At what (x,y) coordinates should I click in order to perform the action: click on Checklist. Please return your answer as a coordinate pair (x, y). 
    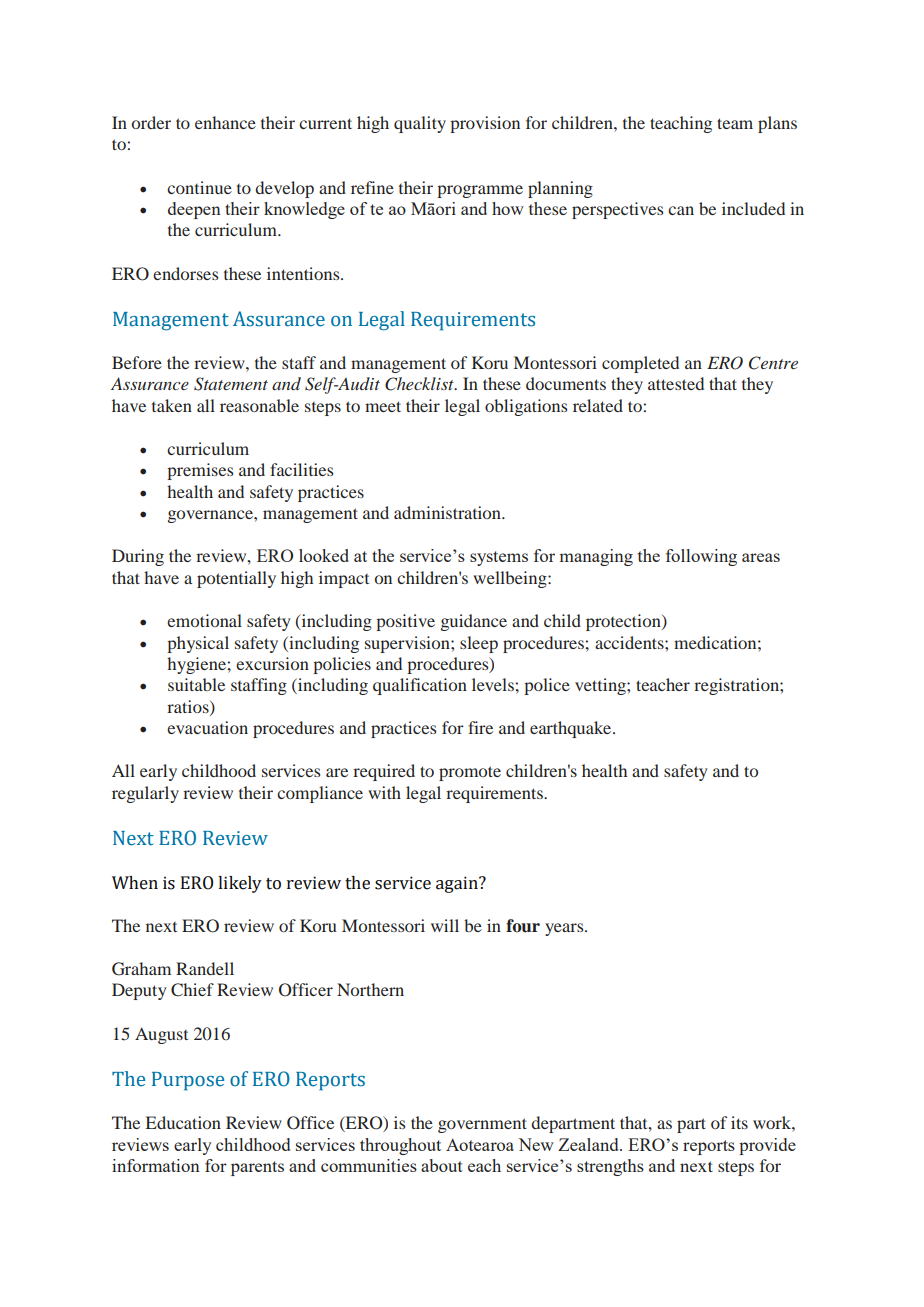
    Looking at the image, I should click on (420, 384).
